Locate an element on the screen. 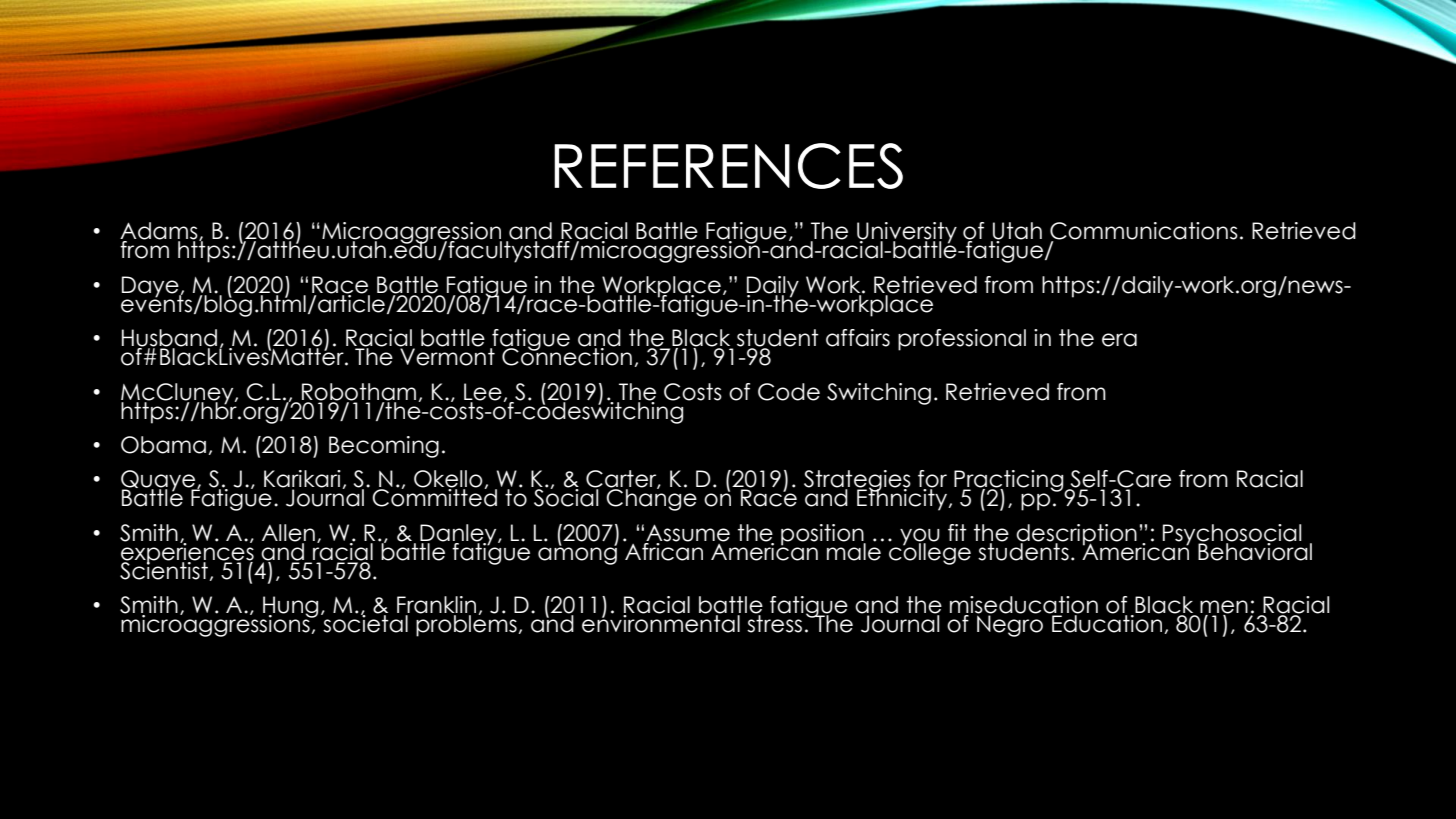 This screenshot has width=1456, height=819. environmental is located at coordinates (661, 623).
